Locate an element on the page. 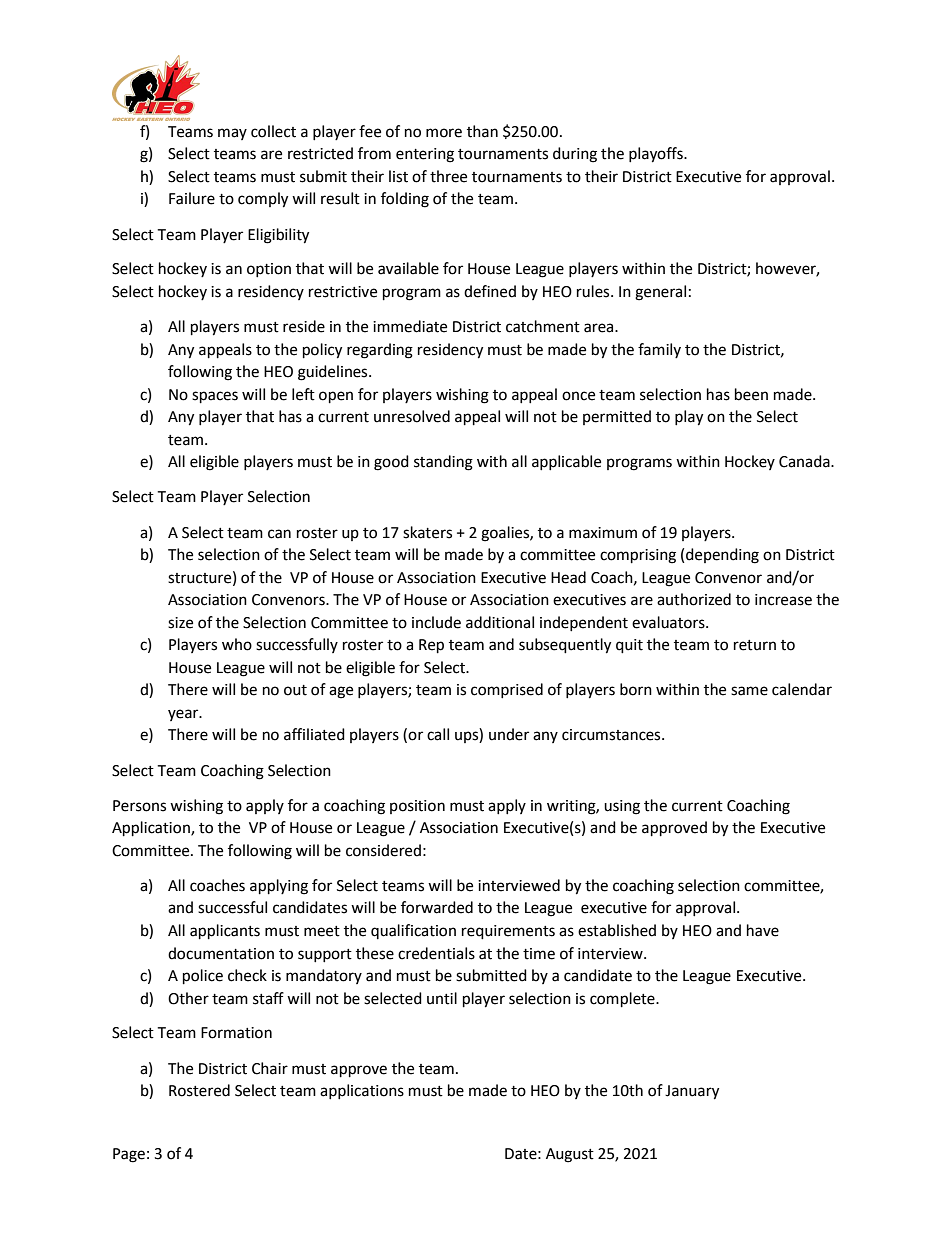  spaces is located at coordinates (215, 397).
